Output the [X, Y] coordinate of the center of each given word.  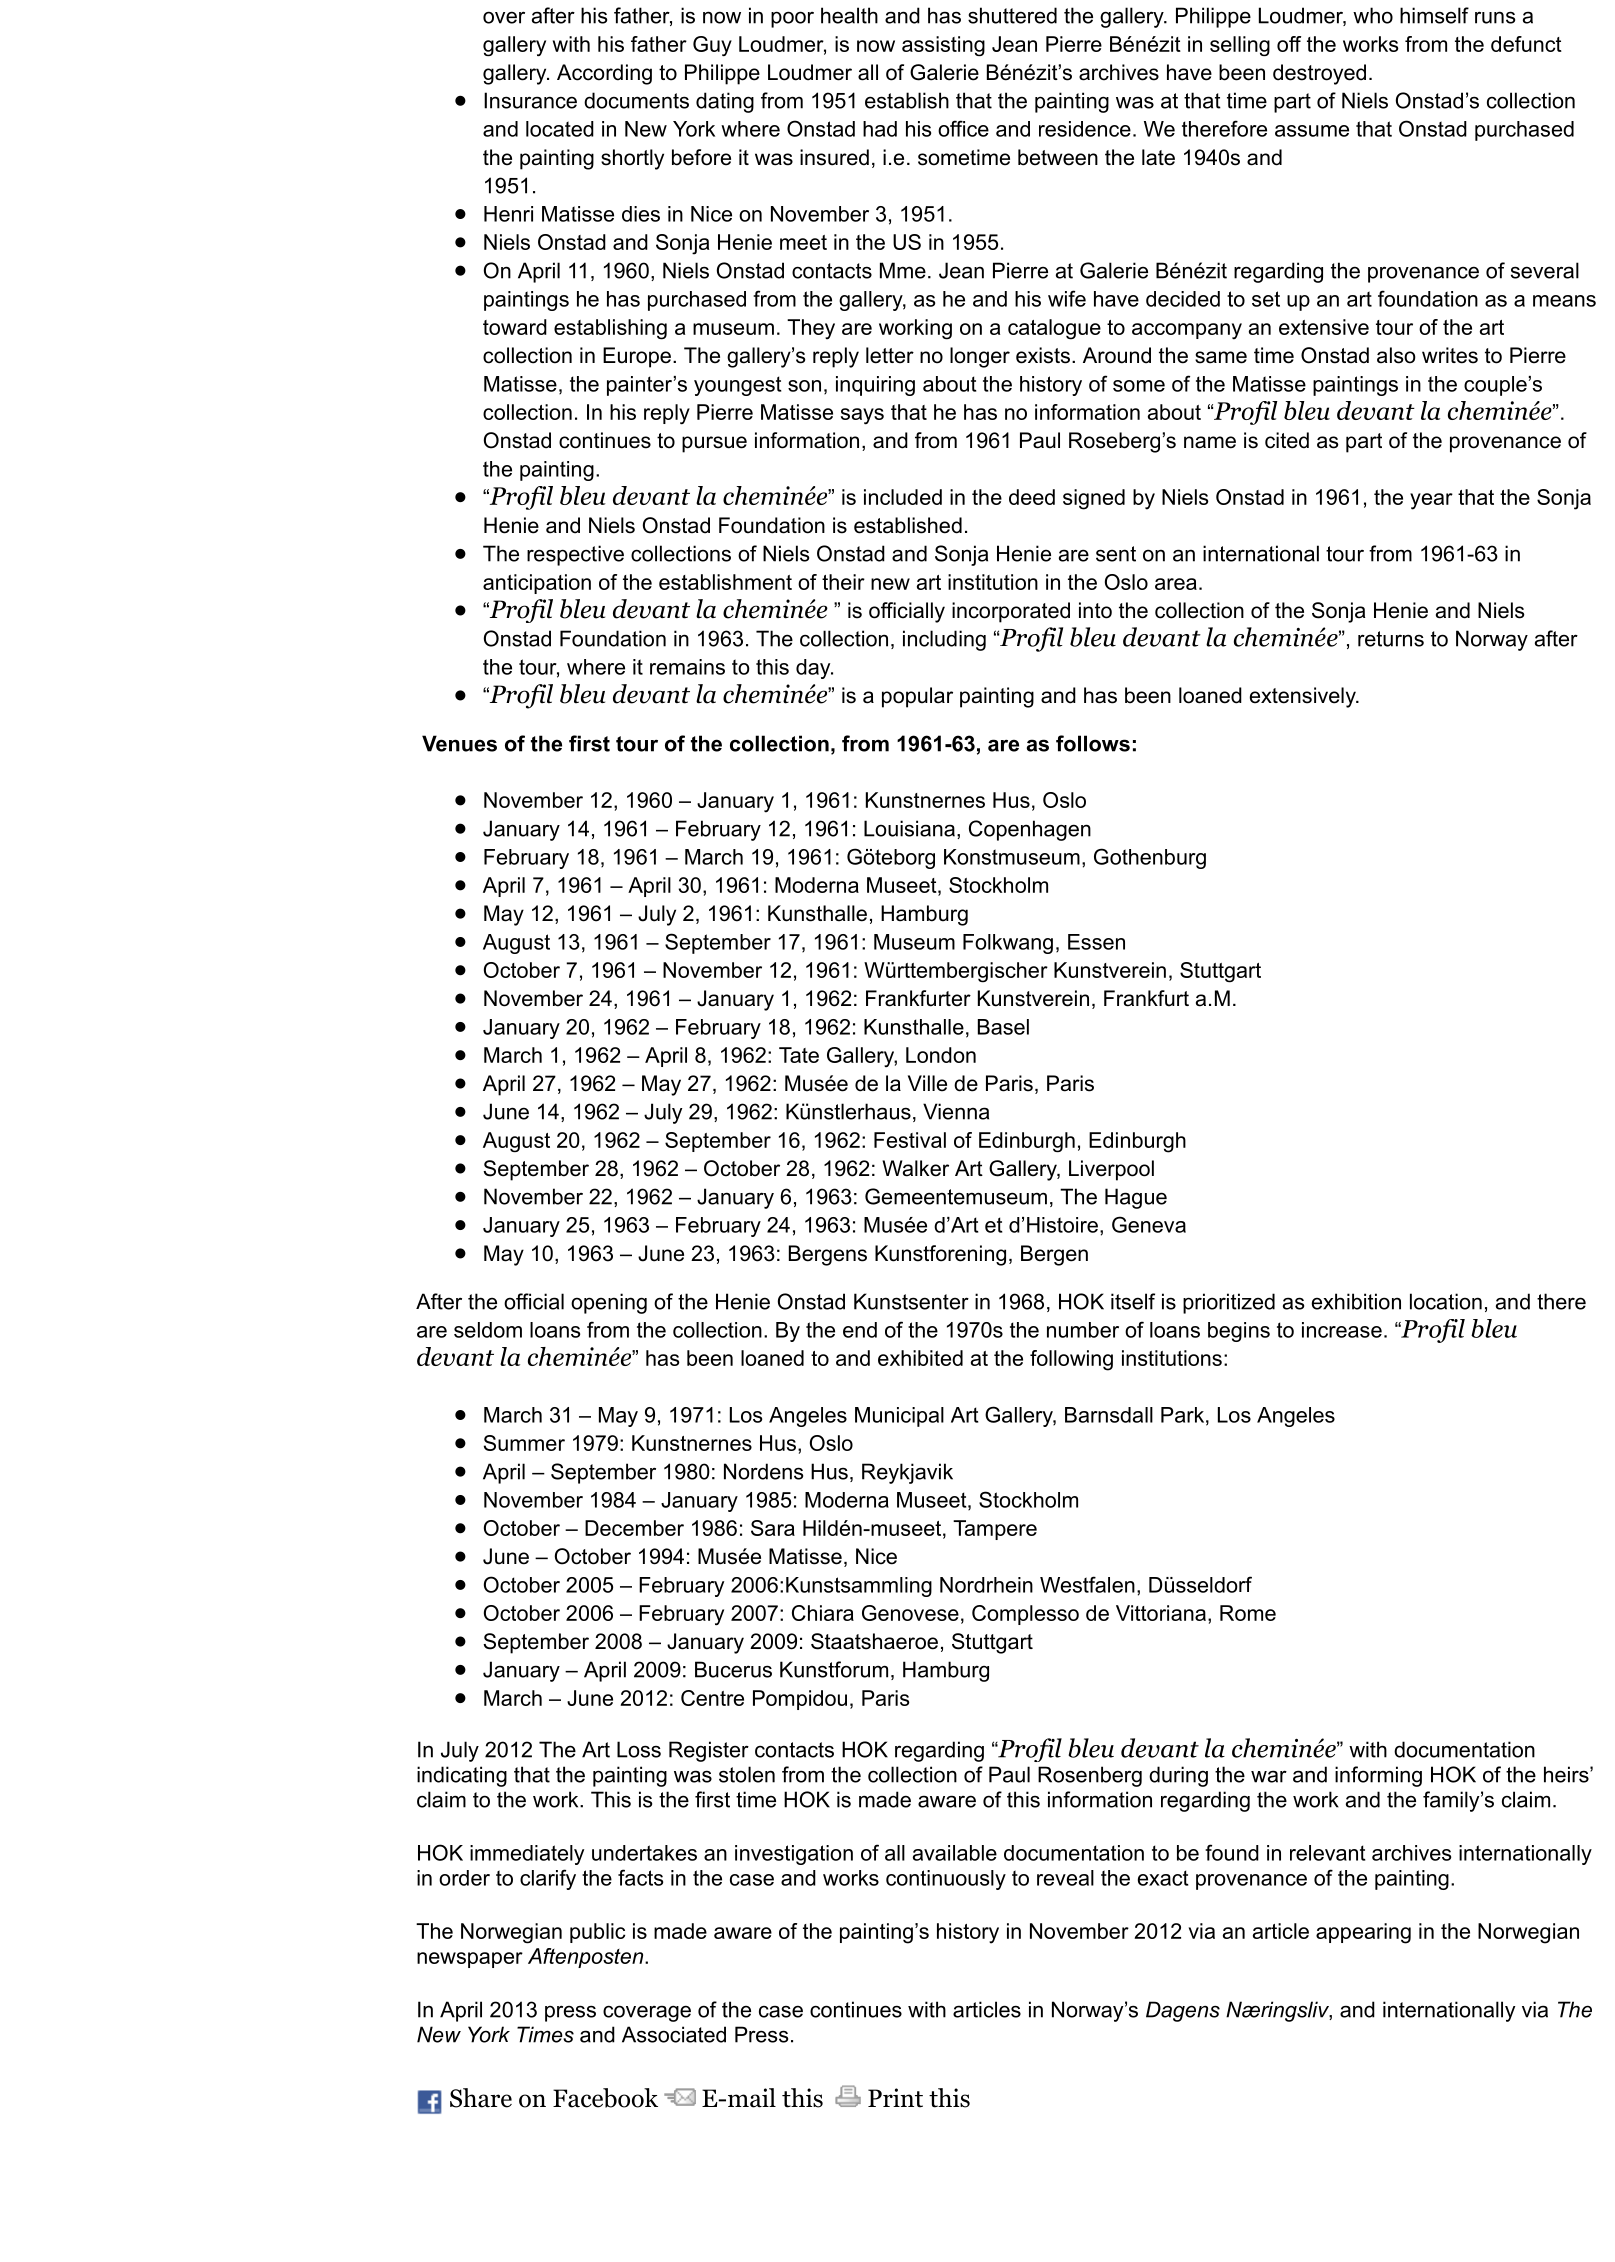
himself [1434, 15]
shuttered [1012, 15]
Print [895, 2098]
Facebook [605, 2098]
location [1446, 1301]
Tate [799, 1055]
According [604, 74]
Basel [1003, 1027]
